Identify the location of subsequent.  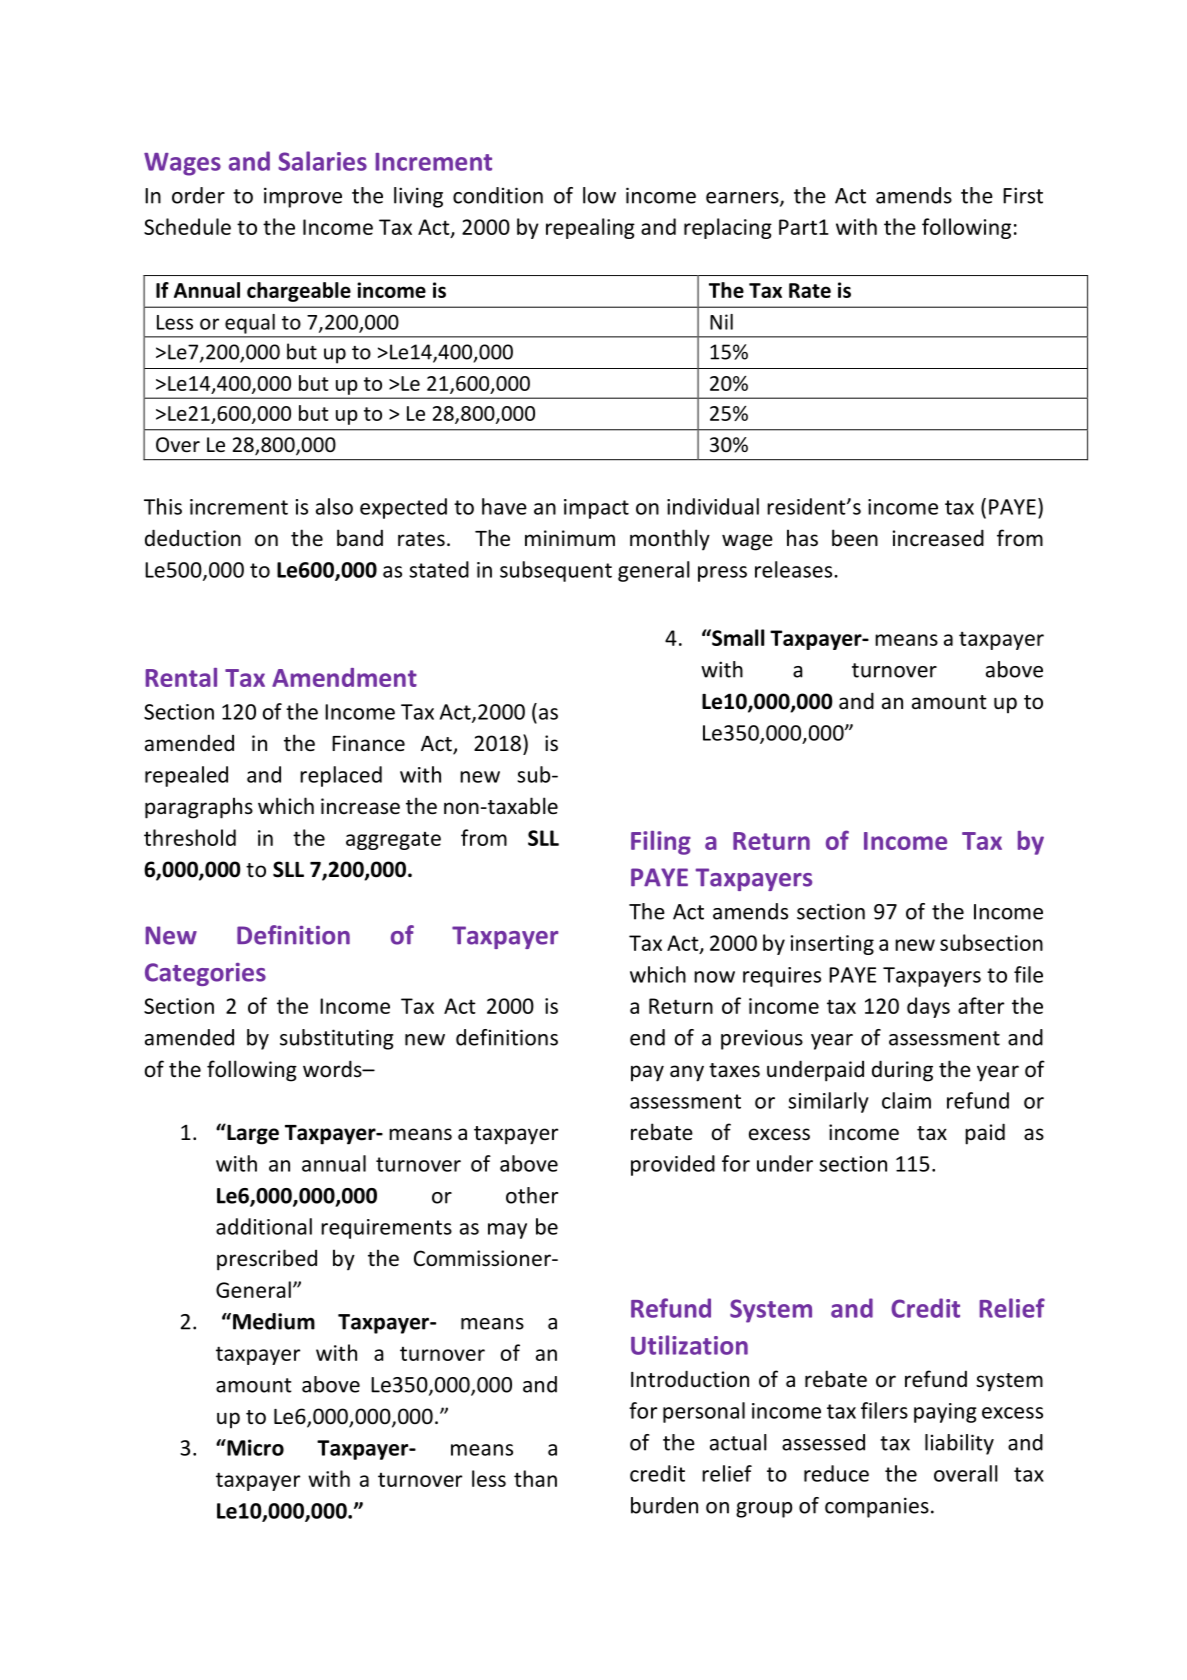
(556, 571).
